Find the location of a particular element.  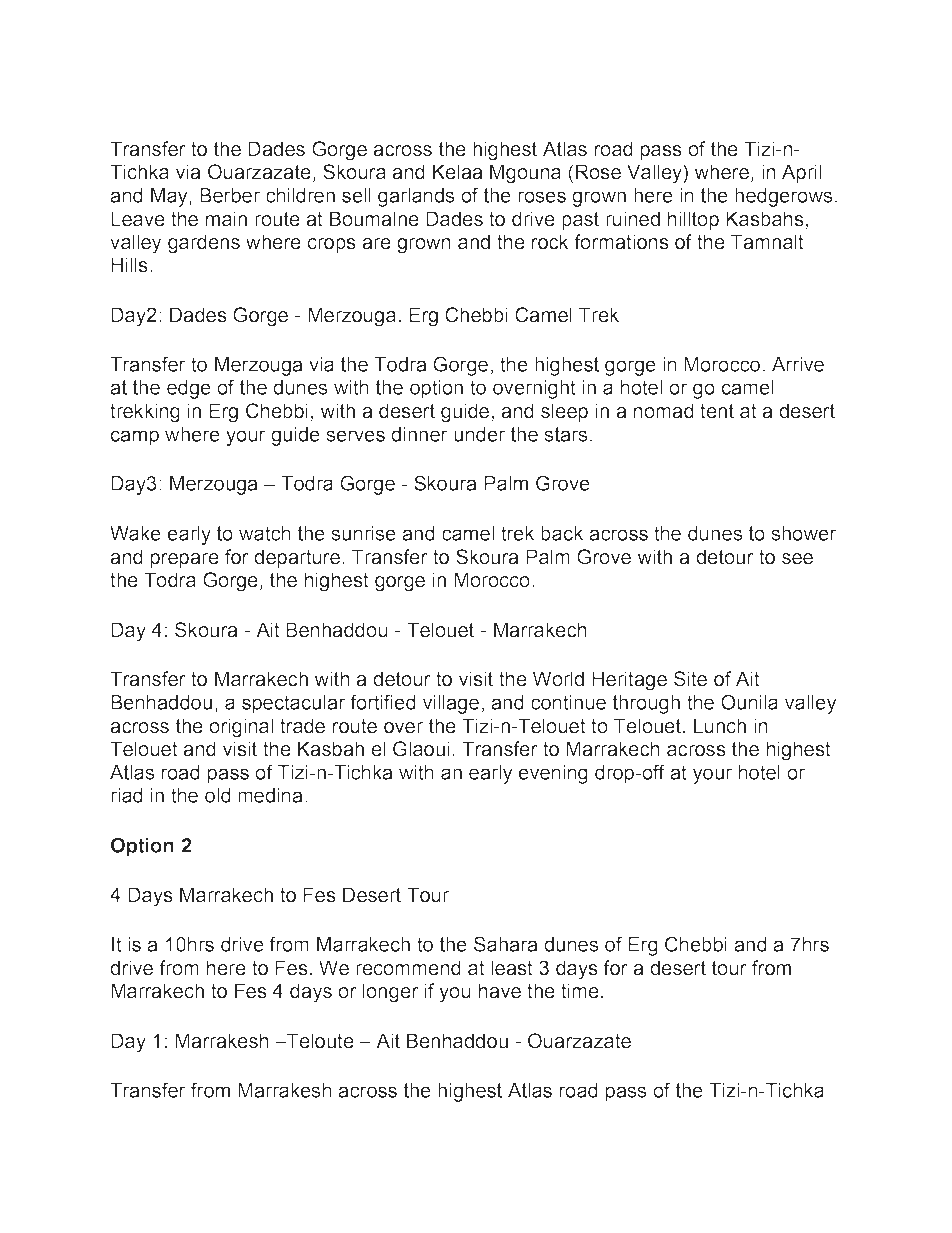

hilltop is located at coordinates (693, 220).
